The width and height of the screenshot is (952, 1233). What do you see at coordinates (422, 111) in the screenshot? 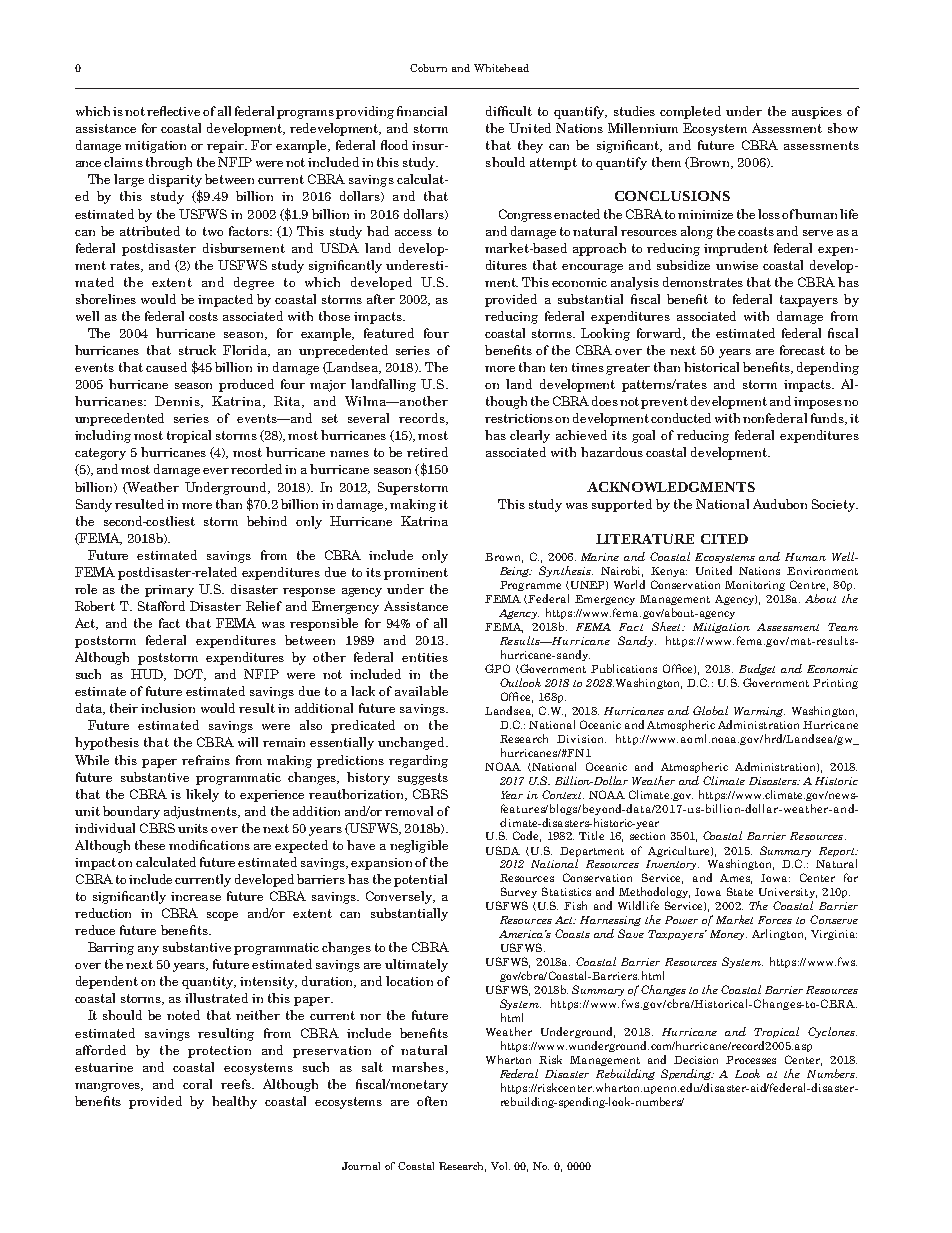
I see `financial` at bounding box center [422, 111].
